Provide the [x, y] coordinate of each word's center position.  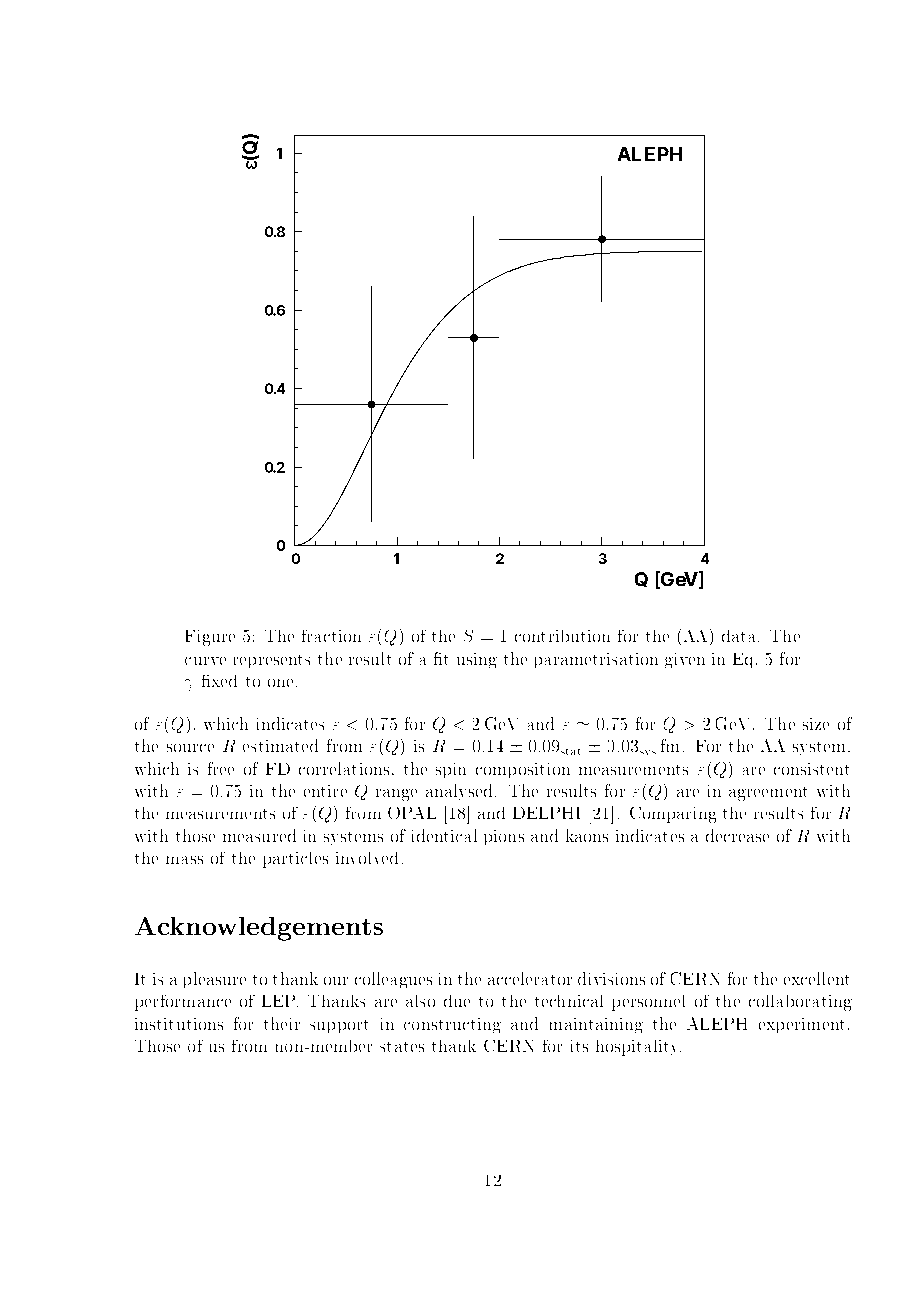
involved [367, 858]
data [740, 636]
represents [272, 661]
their [282, 1023]
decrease [737, 835]
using [477, 660]
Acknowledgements [259, 929]
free [221, 768]
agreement [768, 794]
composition [523, 770]
